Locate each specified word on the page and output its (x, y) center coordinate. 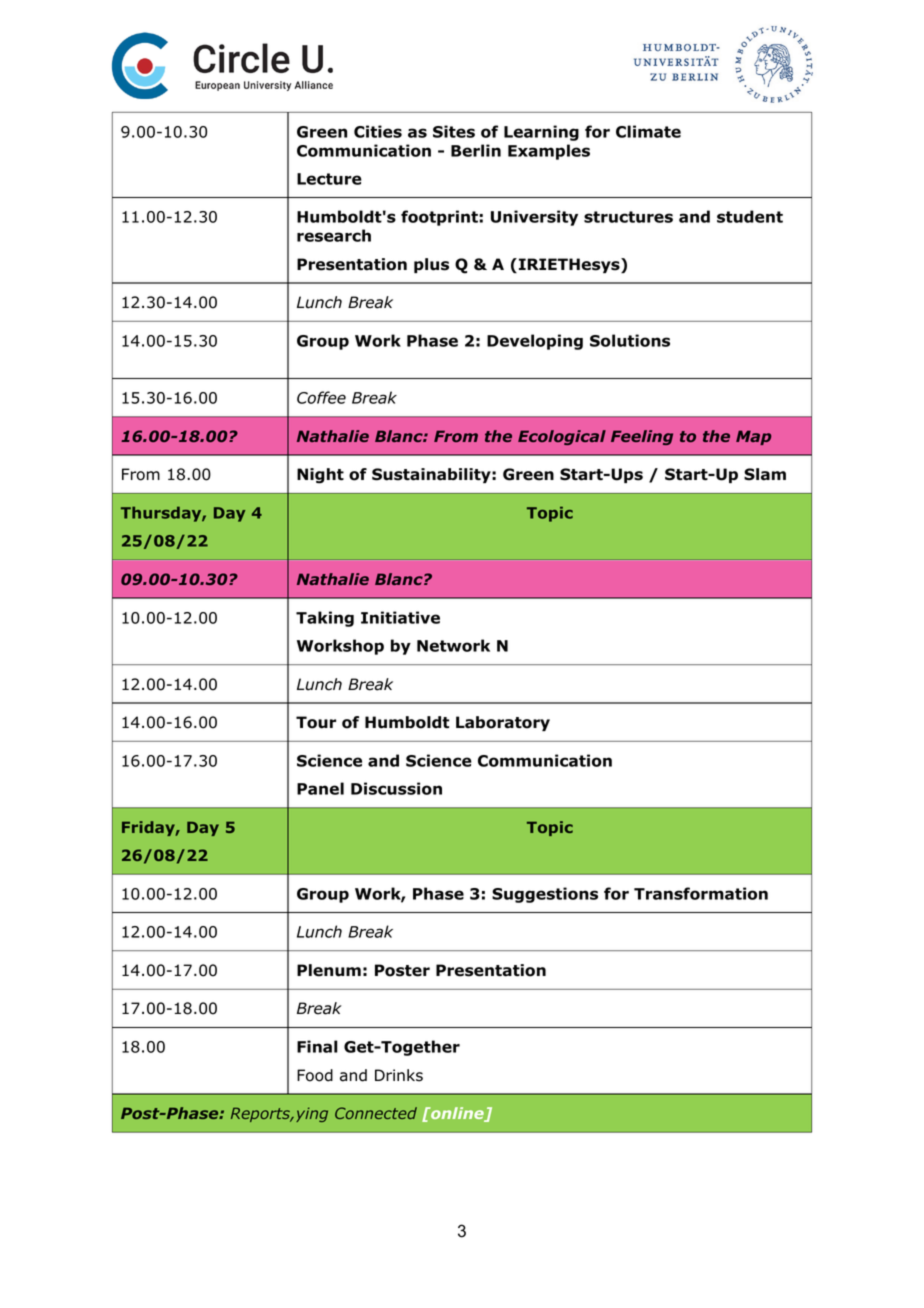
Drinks (399, 1075)
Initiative (400, 617)
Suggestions (545, 895)
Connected (376, 1113)
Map (753, 437)
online (457, 1114)
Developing (535, 342)
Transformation (701, 893)
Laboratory (503, 723)
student (750, 216)
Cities (378, 131)
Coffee (321, 397)
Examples (549, 152)
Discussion (396, 788)
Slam (765, 474)
